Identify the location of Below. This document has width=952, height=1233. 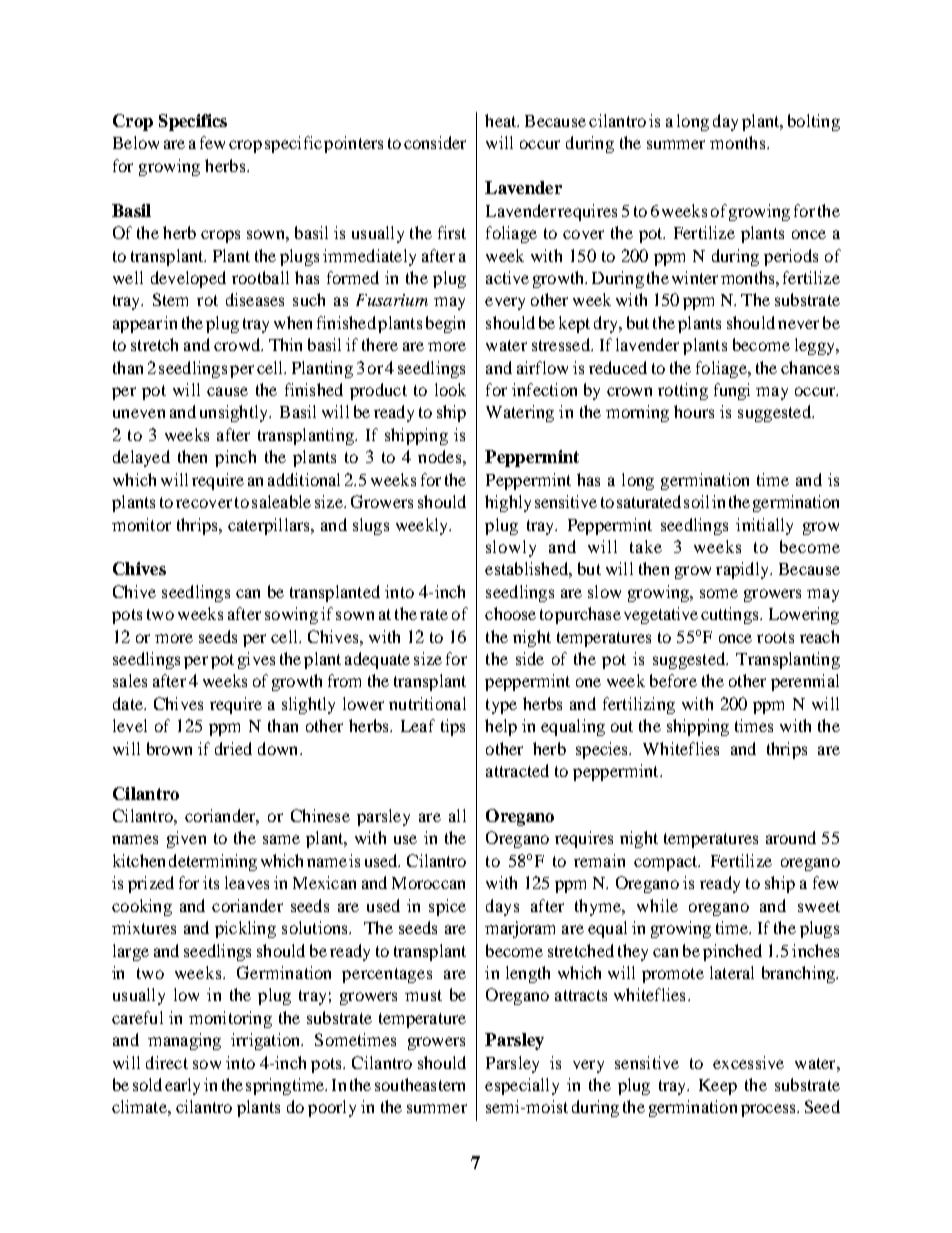
(136, 142).
